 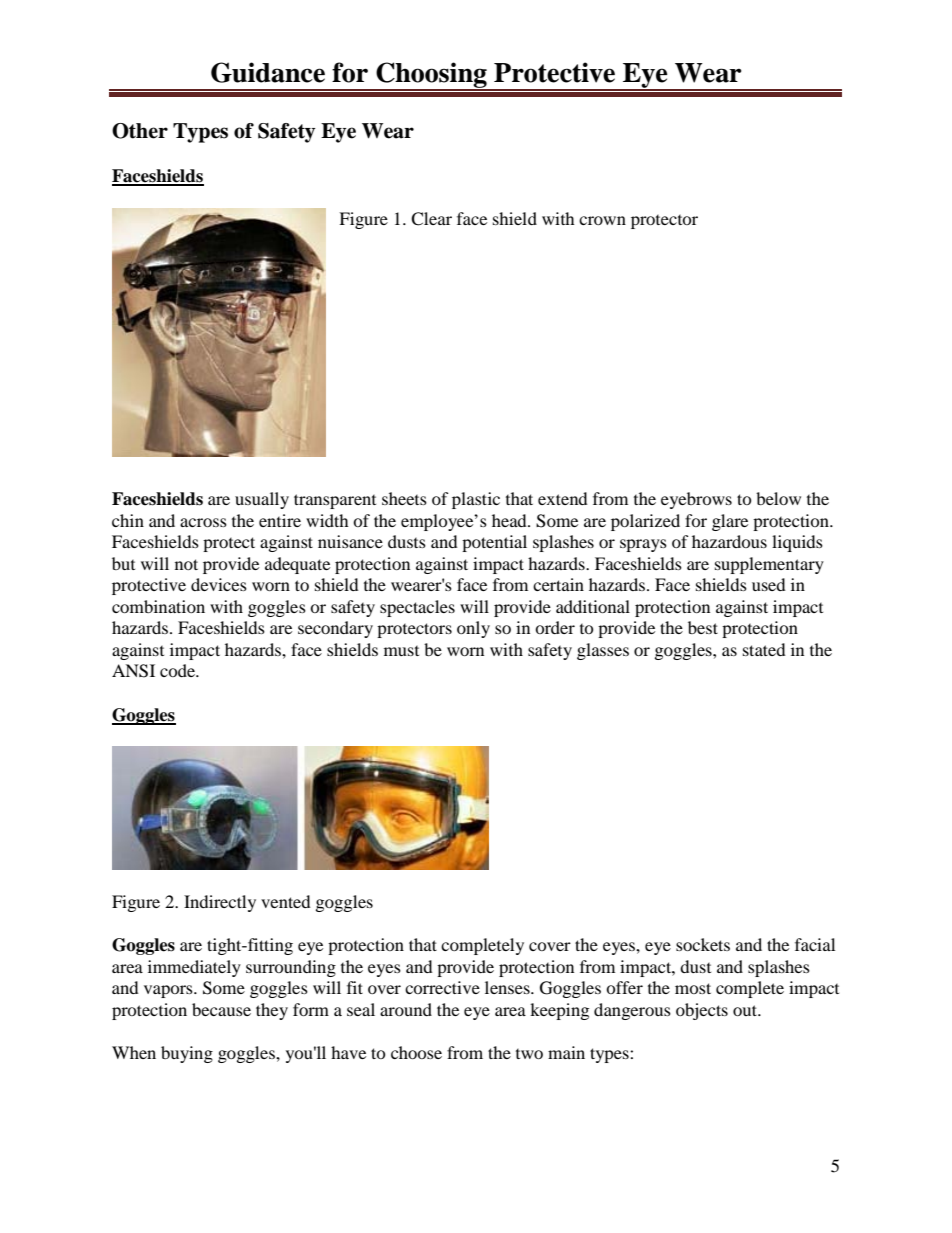 I want to click on usually, so click(x=262, y=500).
